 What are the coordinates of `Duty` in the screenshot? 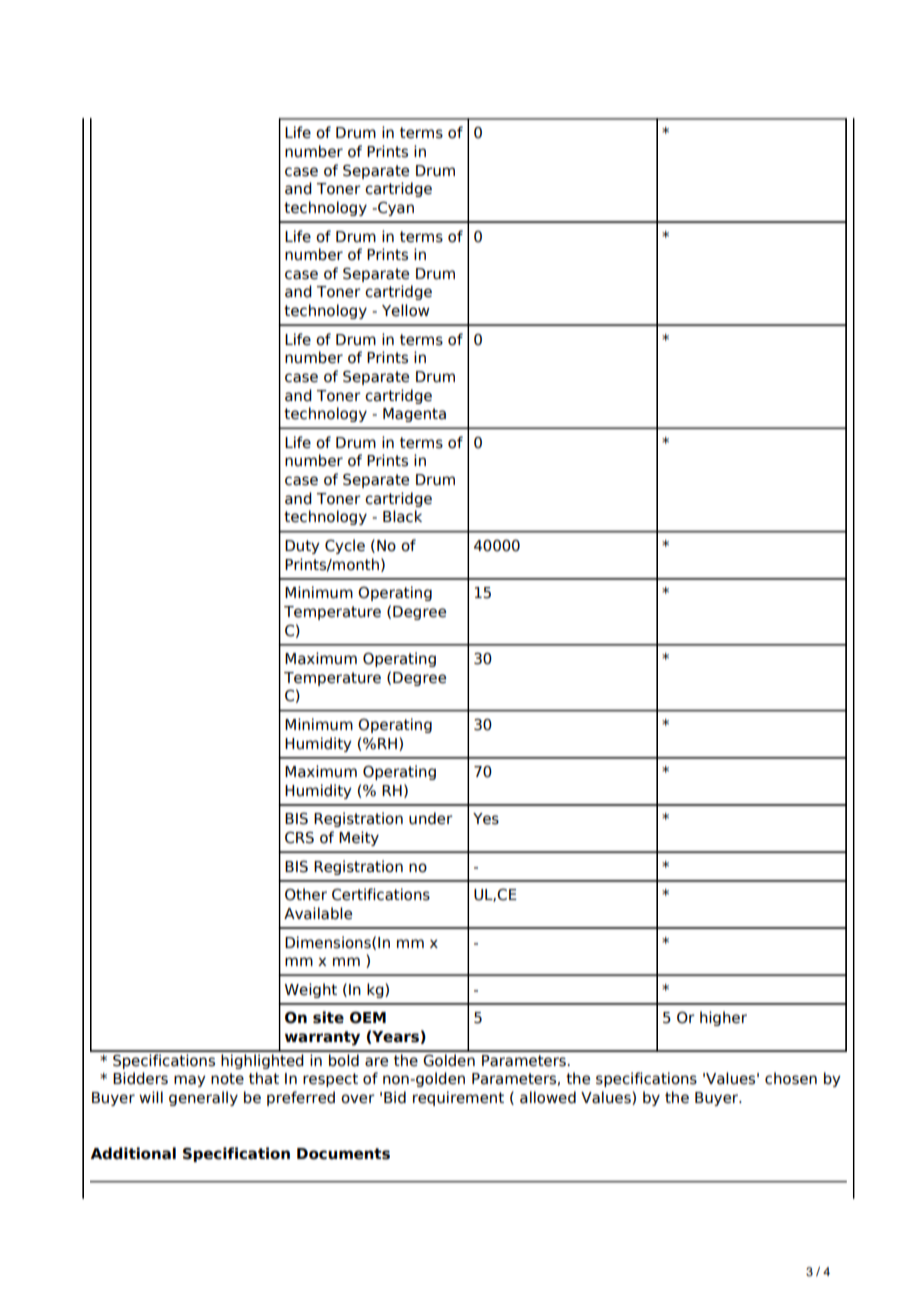 It's located at (302, 547).
